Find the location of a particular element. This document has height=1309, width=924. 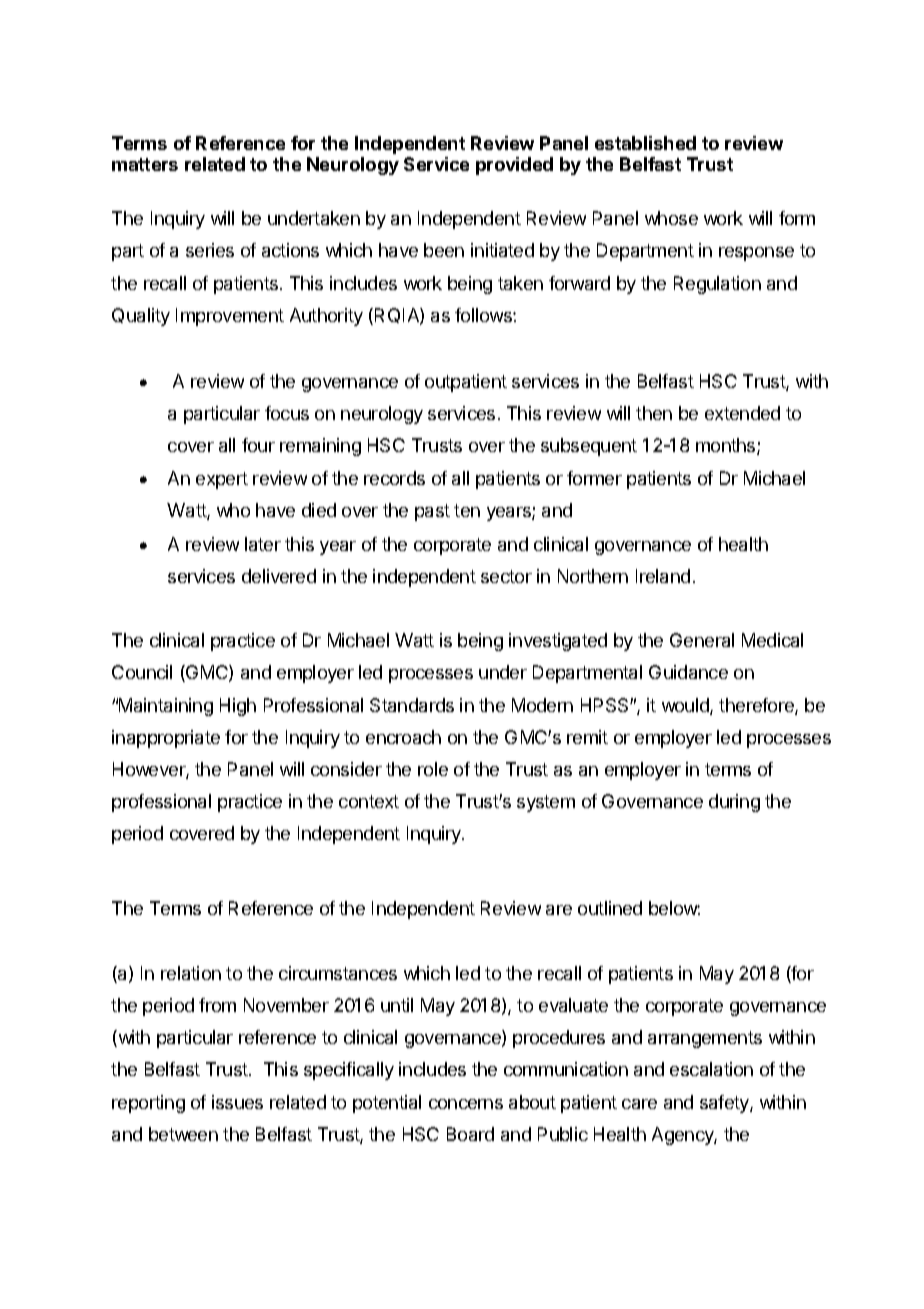

relation is located at coordinates (191, 973).
